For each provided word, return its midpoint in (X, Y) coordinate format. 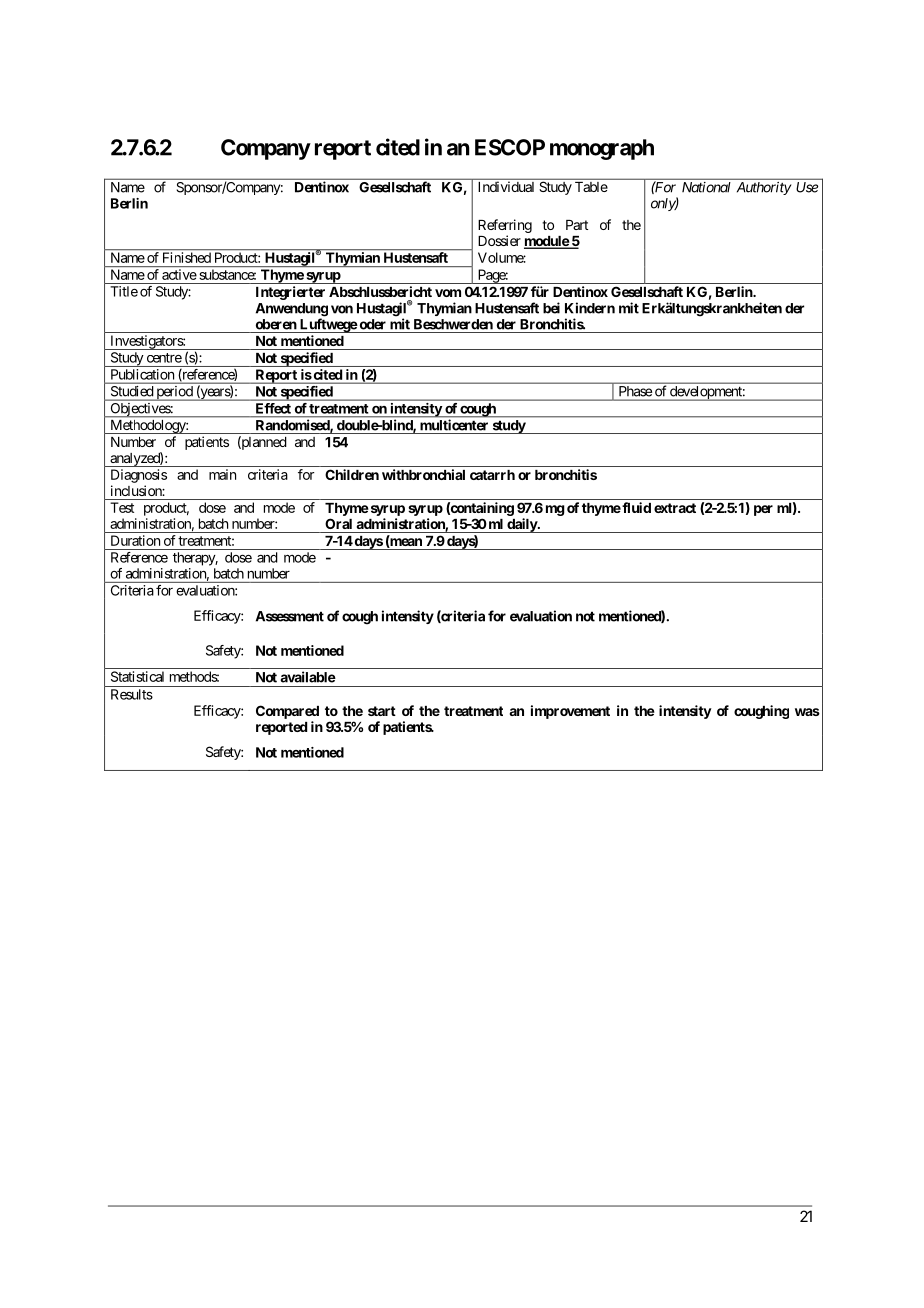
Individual (506, 187)
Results (132, 694)
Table (591, 187)
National (706, 187)
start (382, 711)
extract (675, 508)
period (174, 393)
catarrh (492, 475)
